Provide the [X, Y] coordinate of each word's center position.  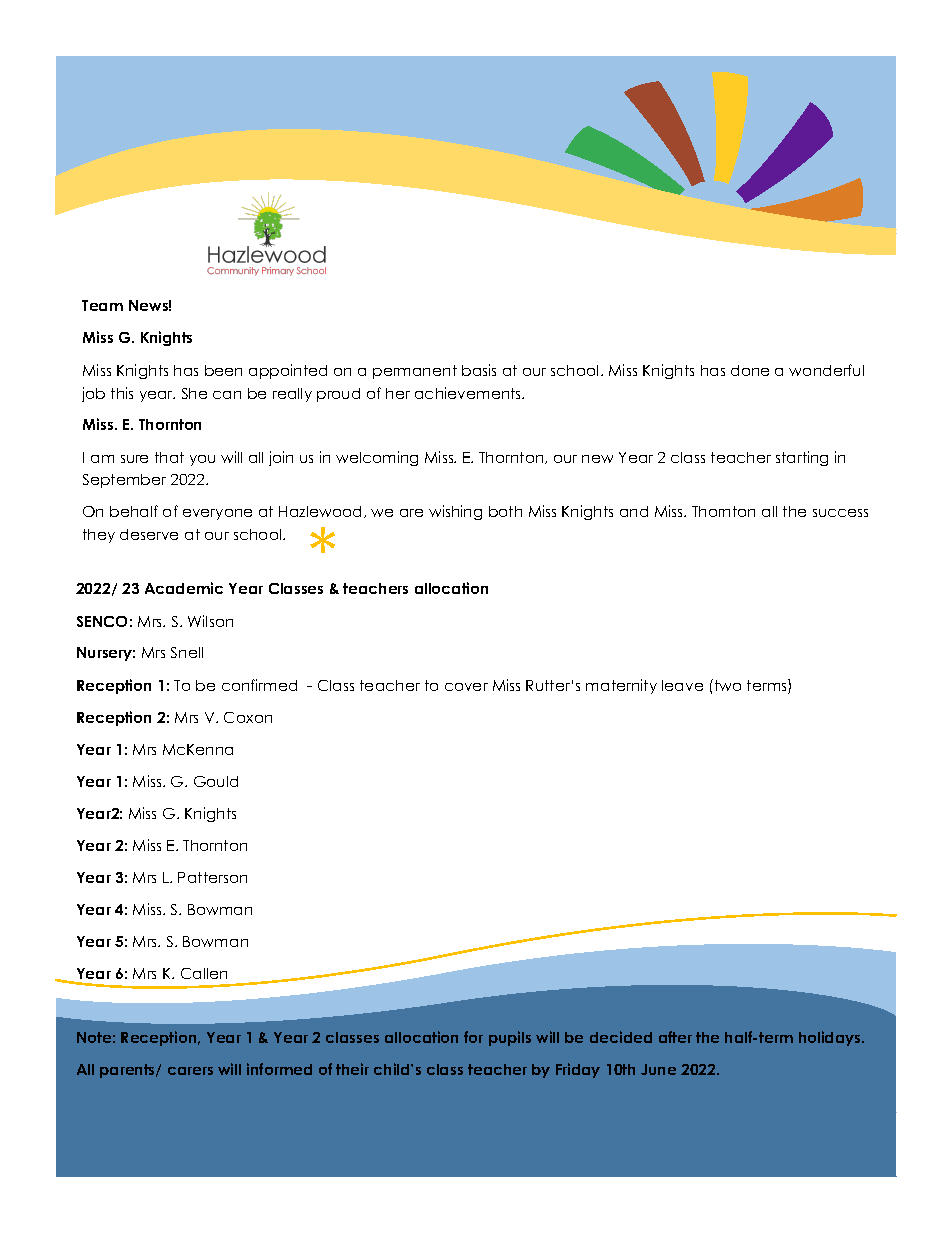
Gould [216, 781]
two [726, 685]
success [840, 513]
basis [479, 370]
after [675, 1037]
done [750, 370]
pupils [510, 1038]
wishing [455, 512]
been [223, 370]
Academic [184, 588]
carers [190, 1071]
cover [466, 687]
